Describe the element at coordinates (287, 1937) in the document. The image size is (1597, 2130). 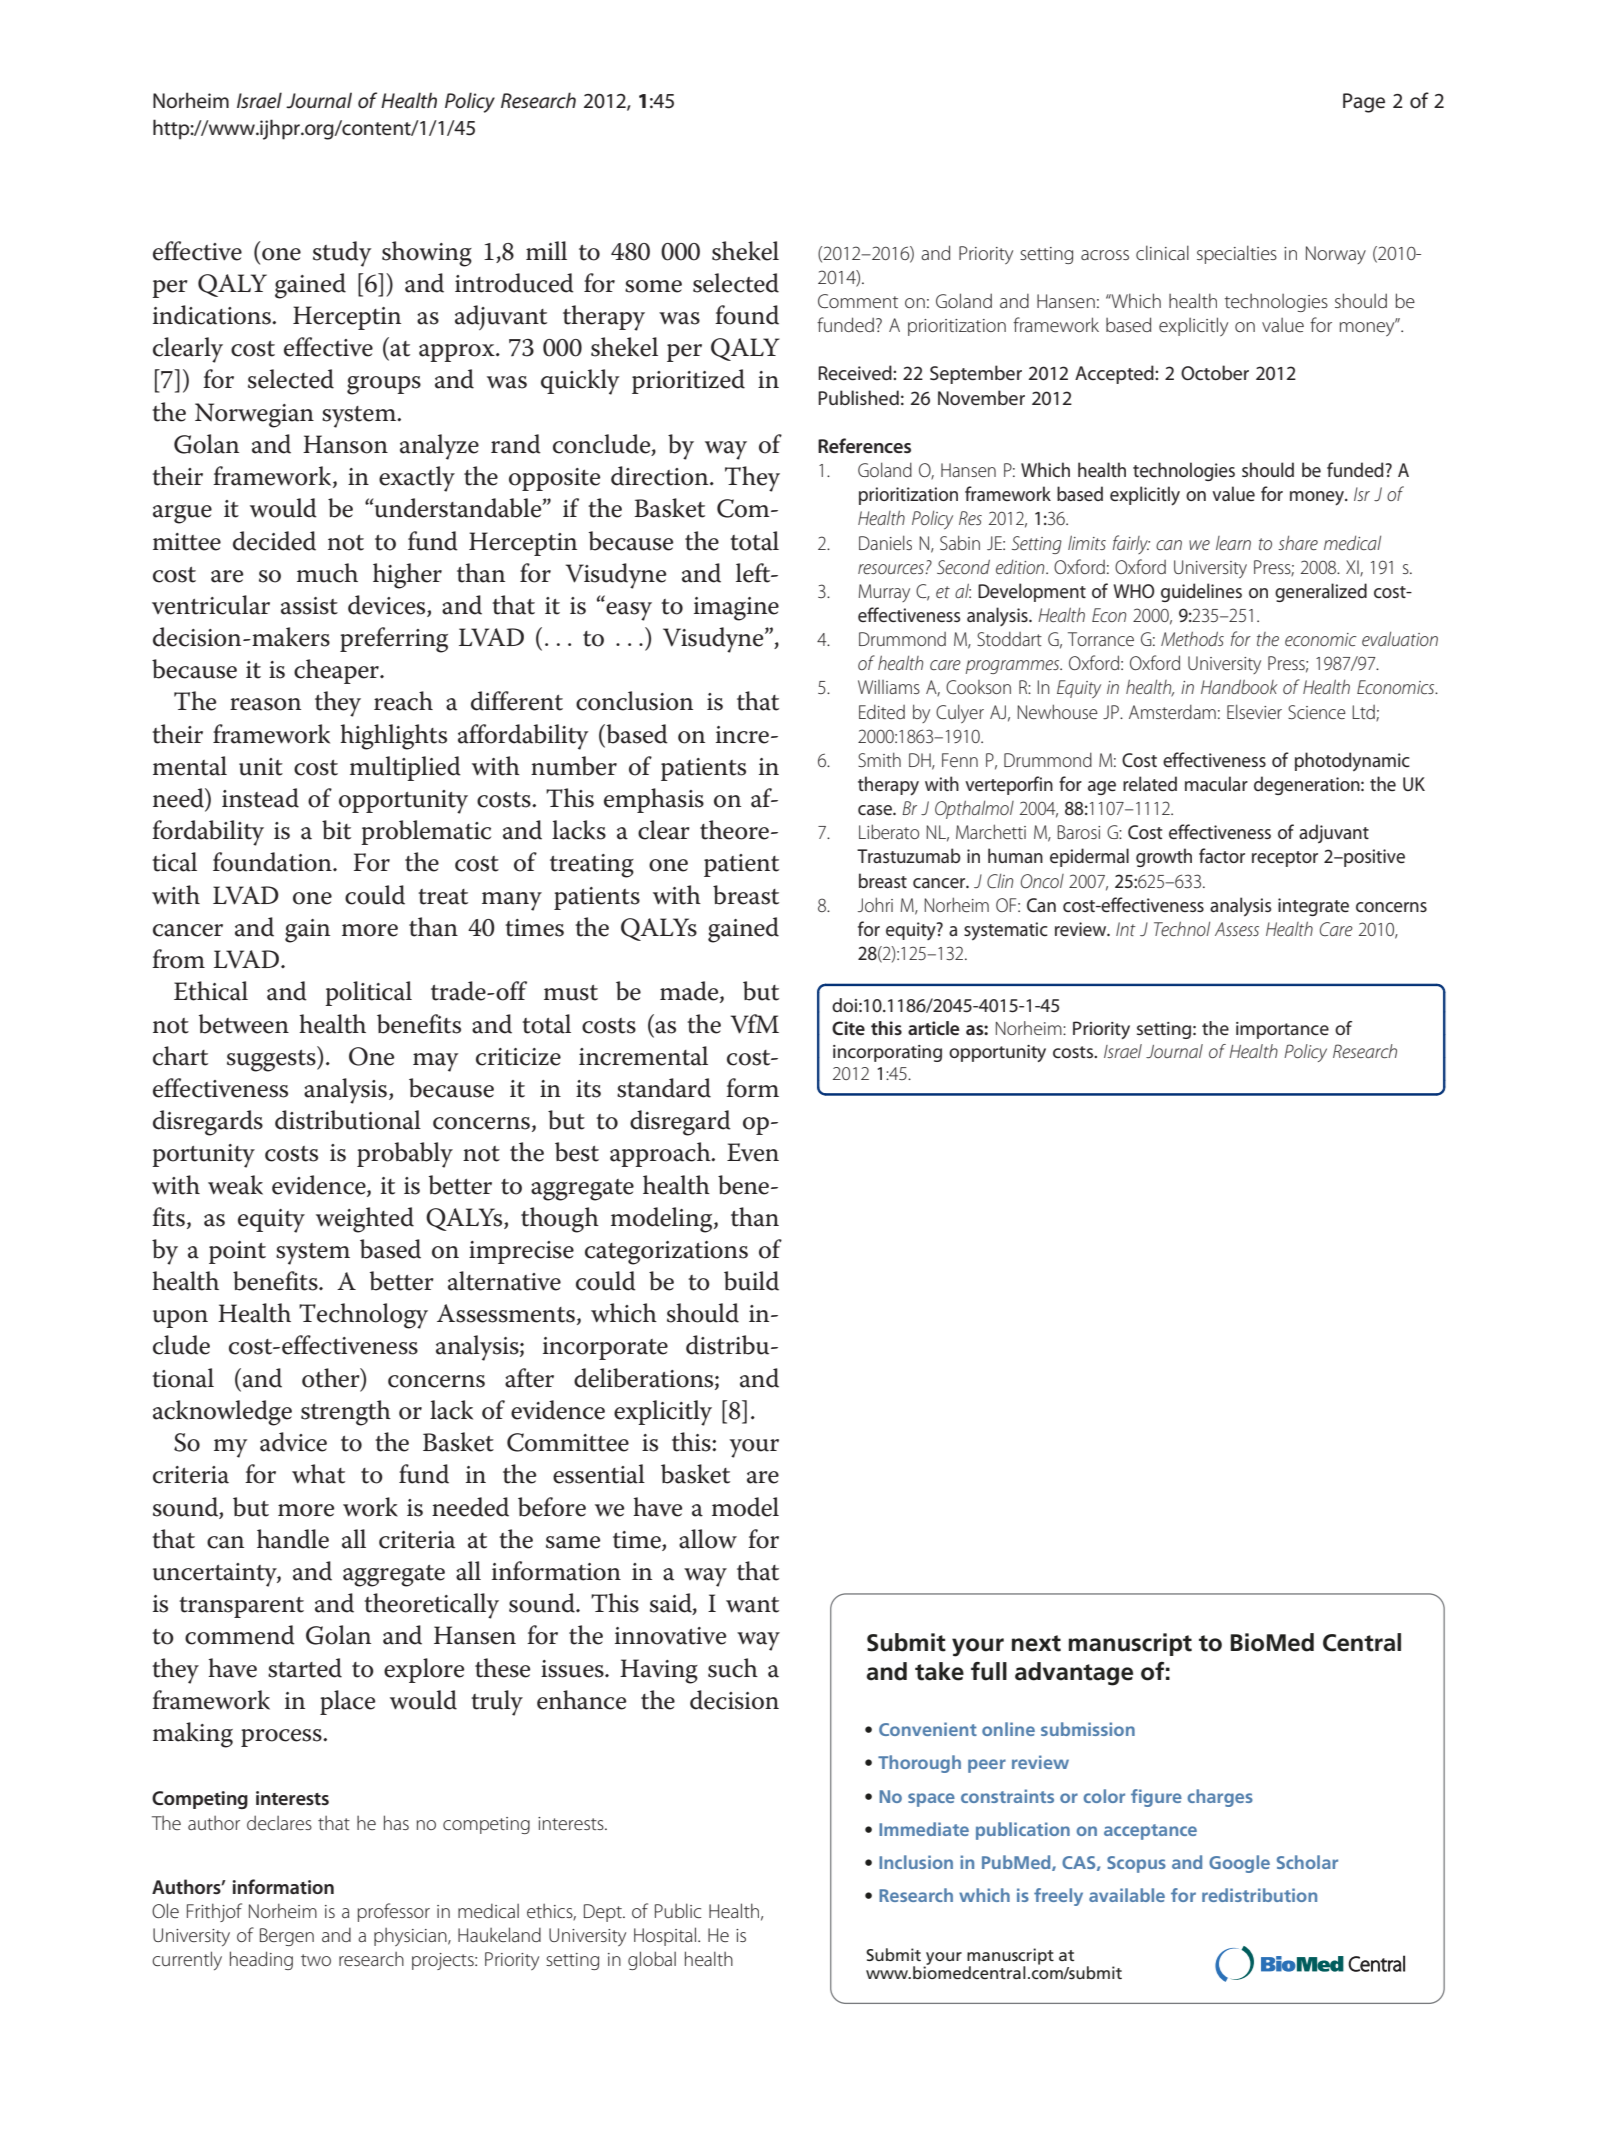
I see `Bergen` at that location.
